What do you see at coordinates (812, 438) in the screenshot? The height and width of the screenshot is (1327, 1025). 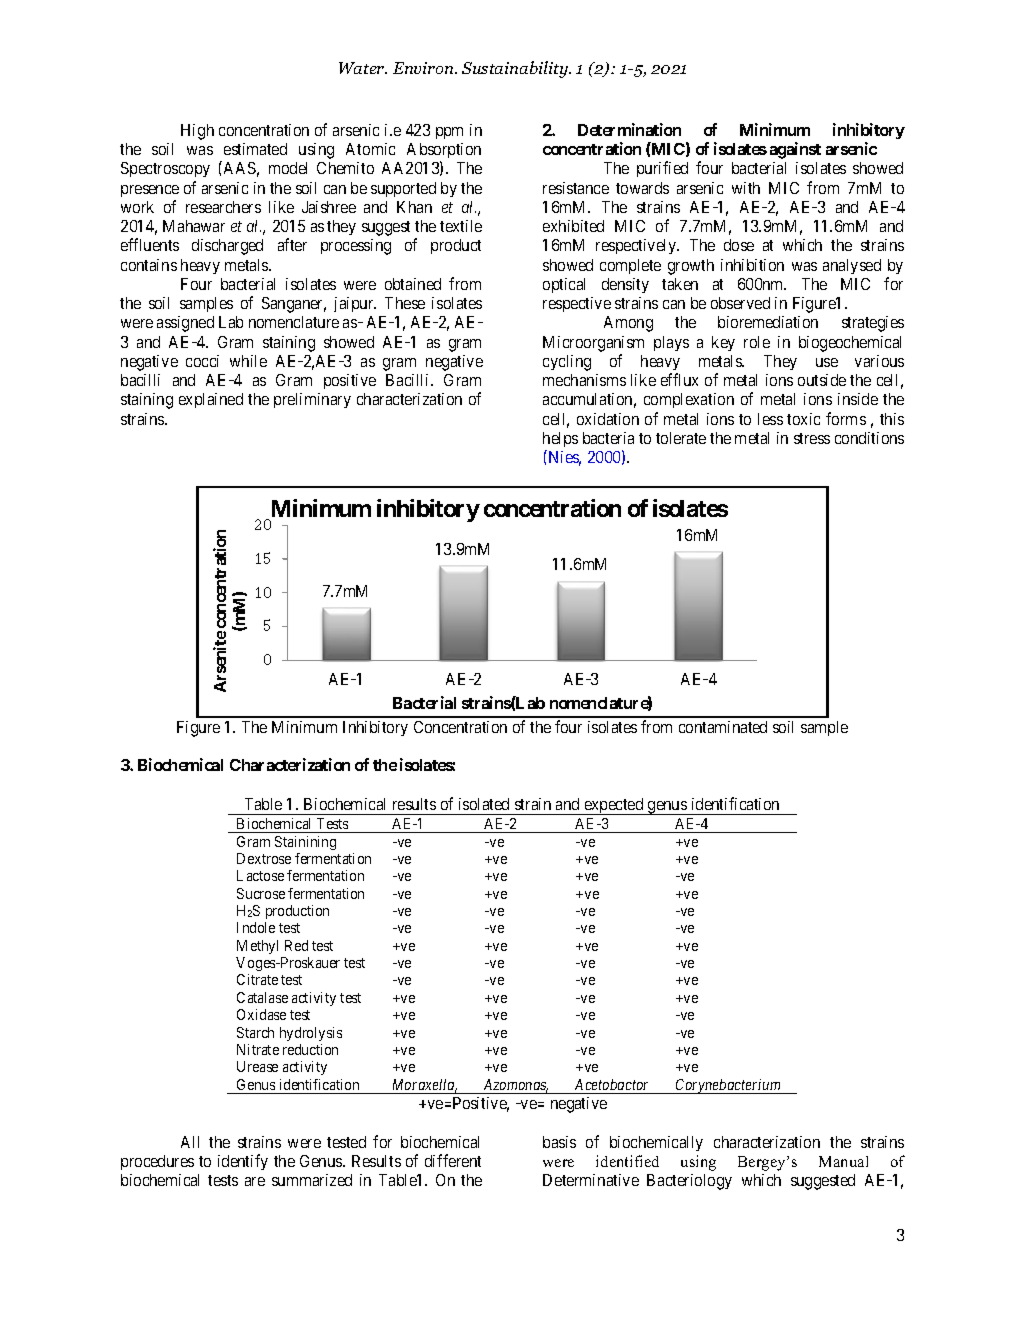 I see `stress` at bounding box center [812, 438].
